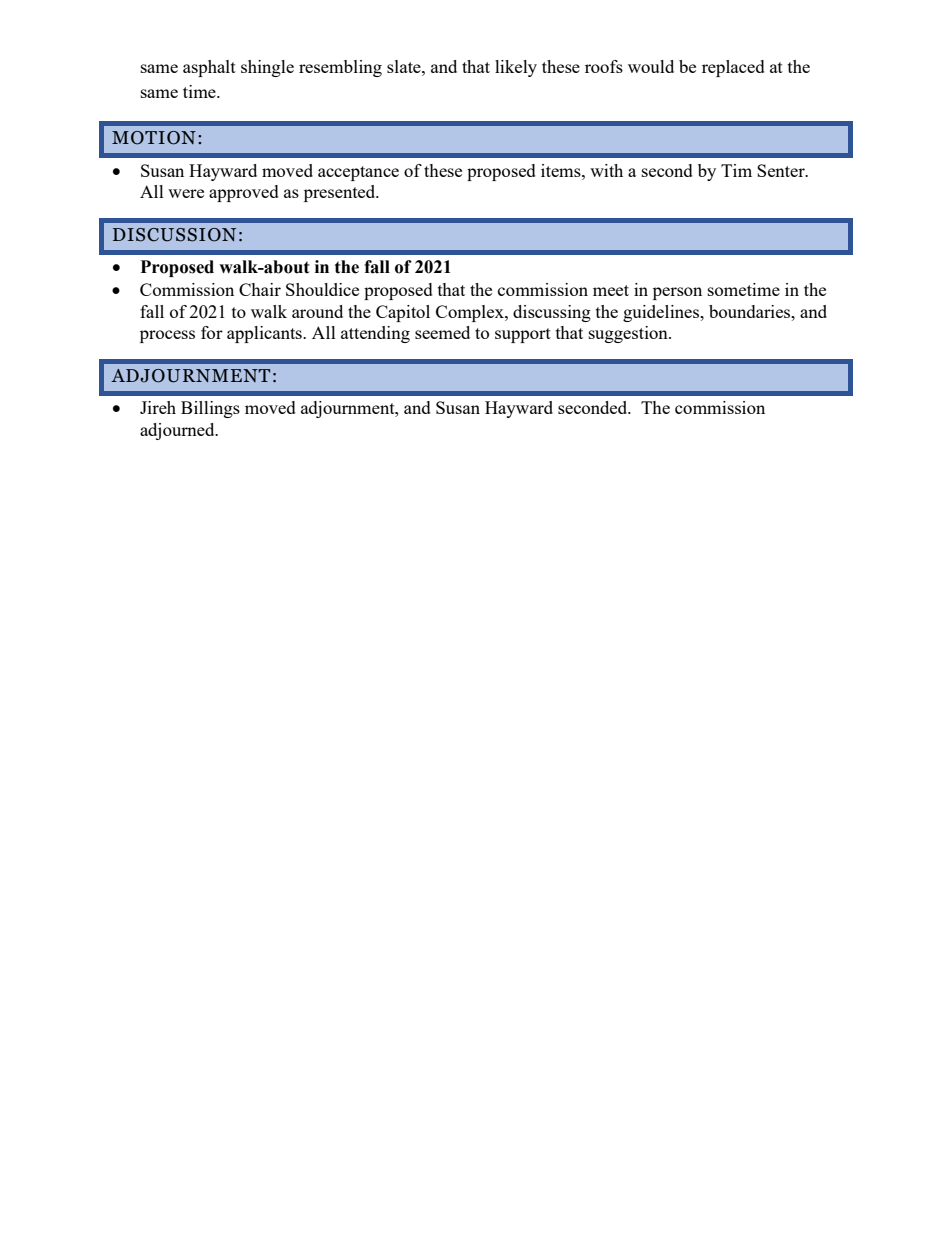 This screenshot has width=952, height=1233. Describe the element at coordinates (341, 193) in the screenshot. I see `presented` at that location.
